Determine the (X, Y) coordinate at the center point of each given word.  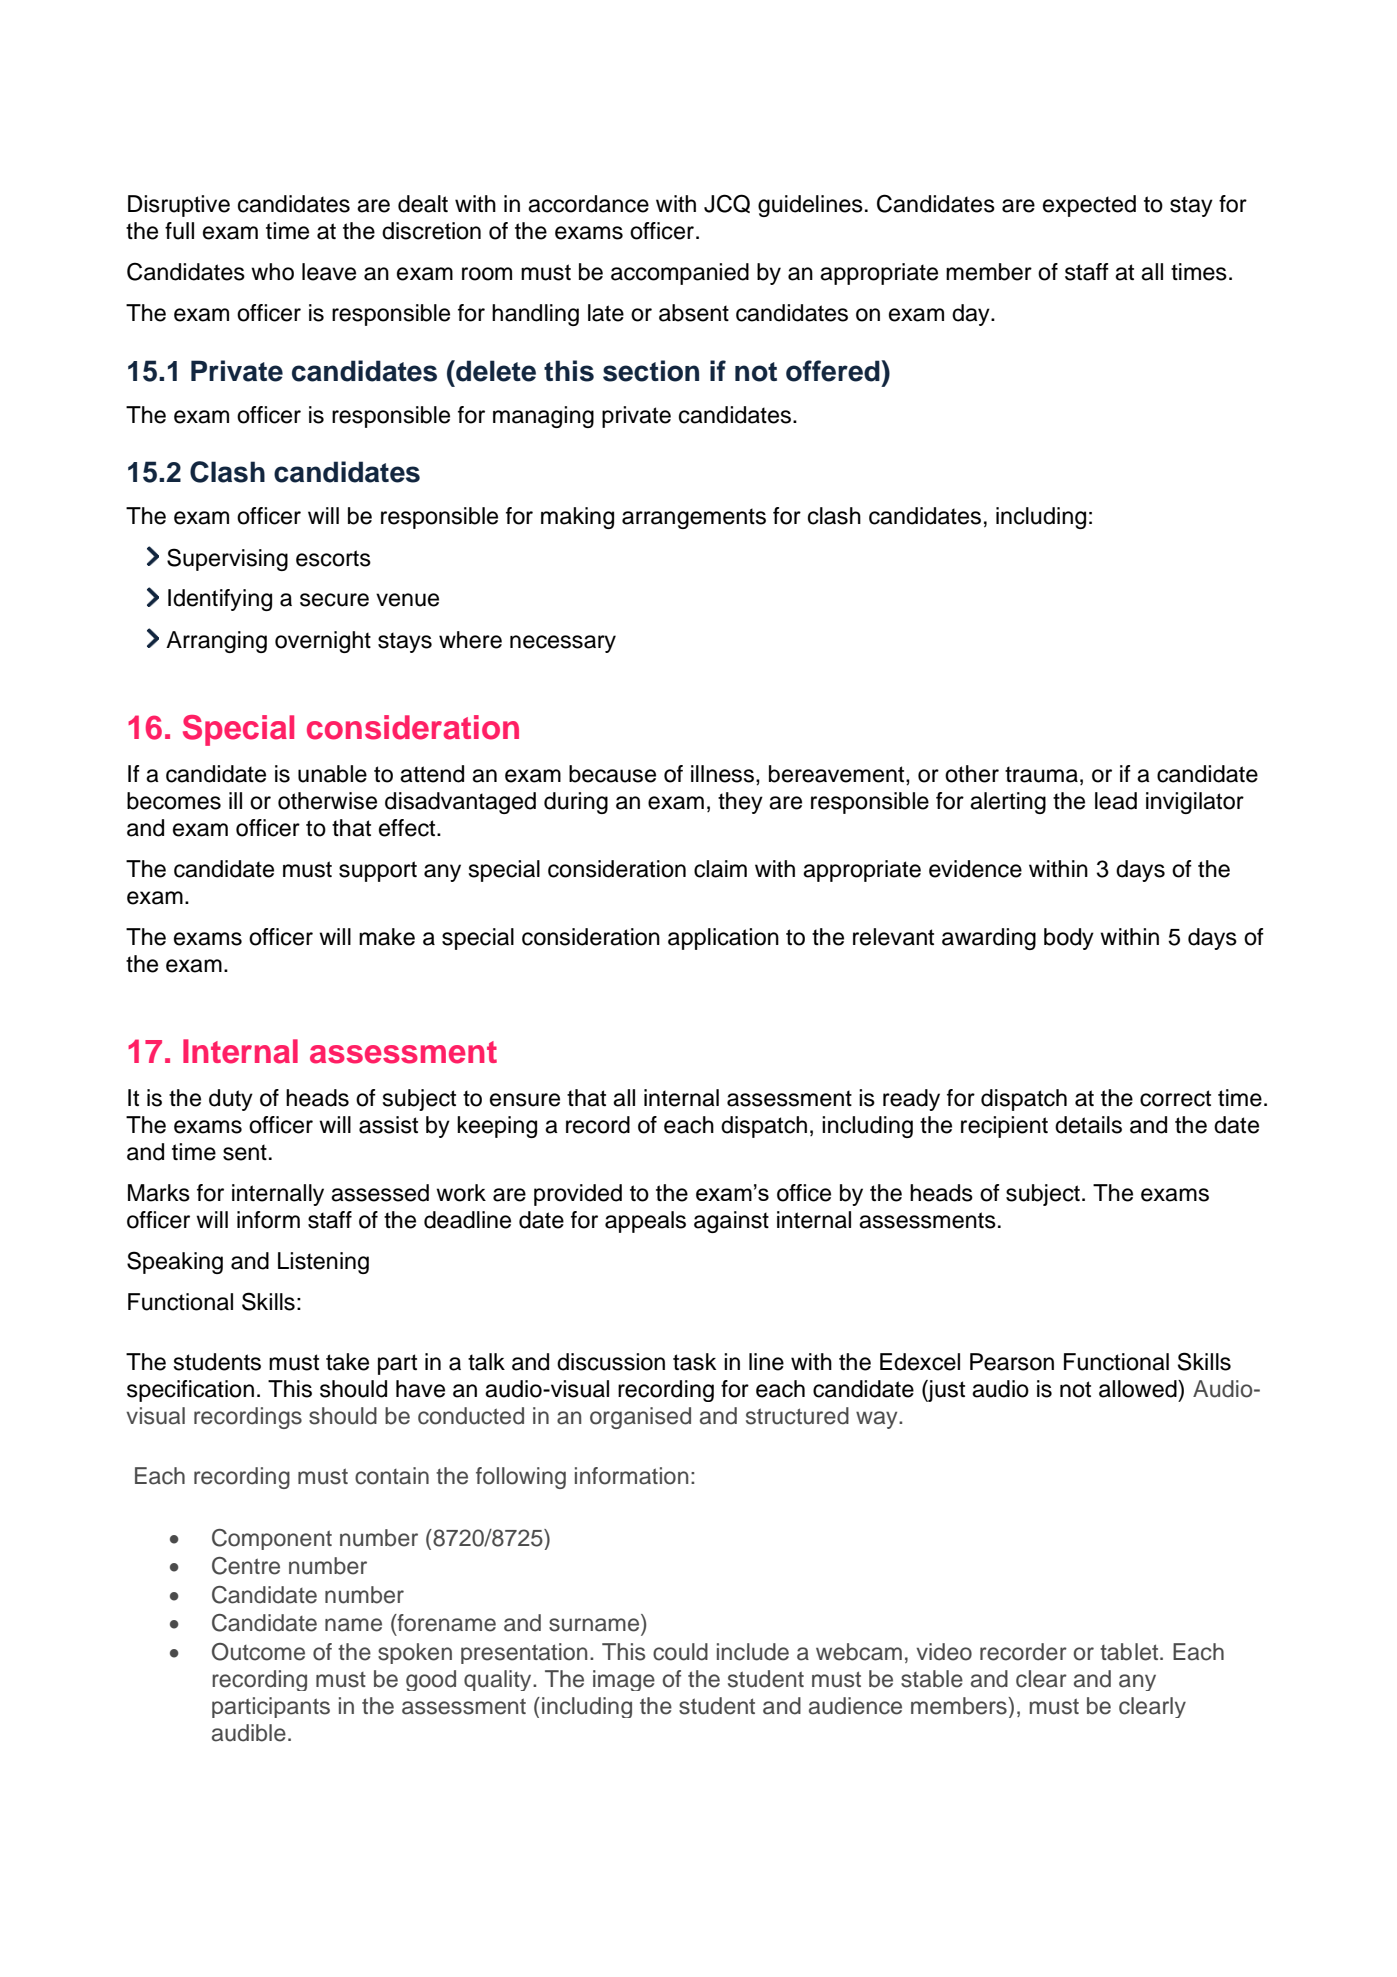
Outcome (258, 1652)
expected (1089, 206)
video (944, 1652)
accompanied (680, 274)
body (1069, 939)
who (272, 272)
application (723, 939)
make (387, 937)
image (624, 1680)
